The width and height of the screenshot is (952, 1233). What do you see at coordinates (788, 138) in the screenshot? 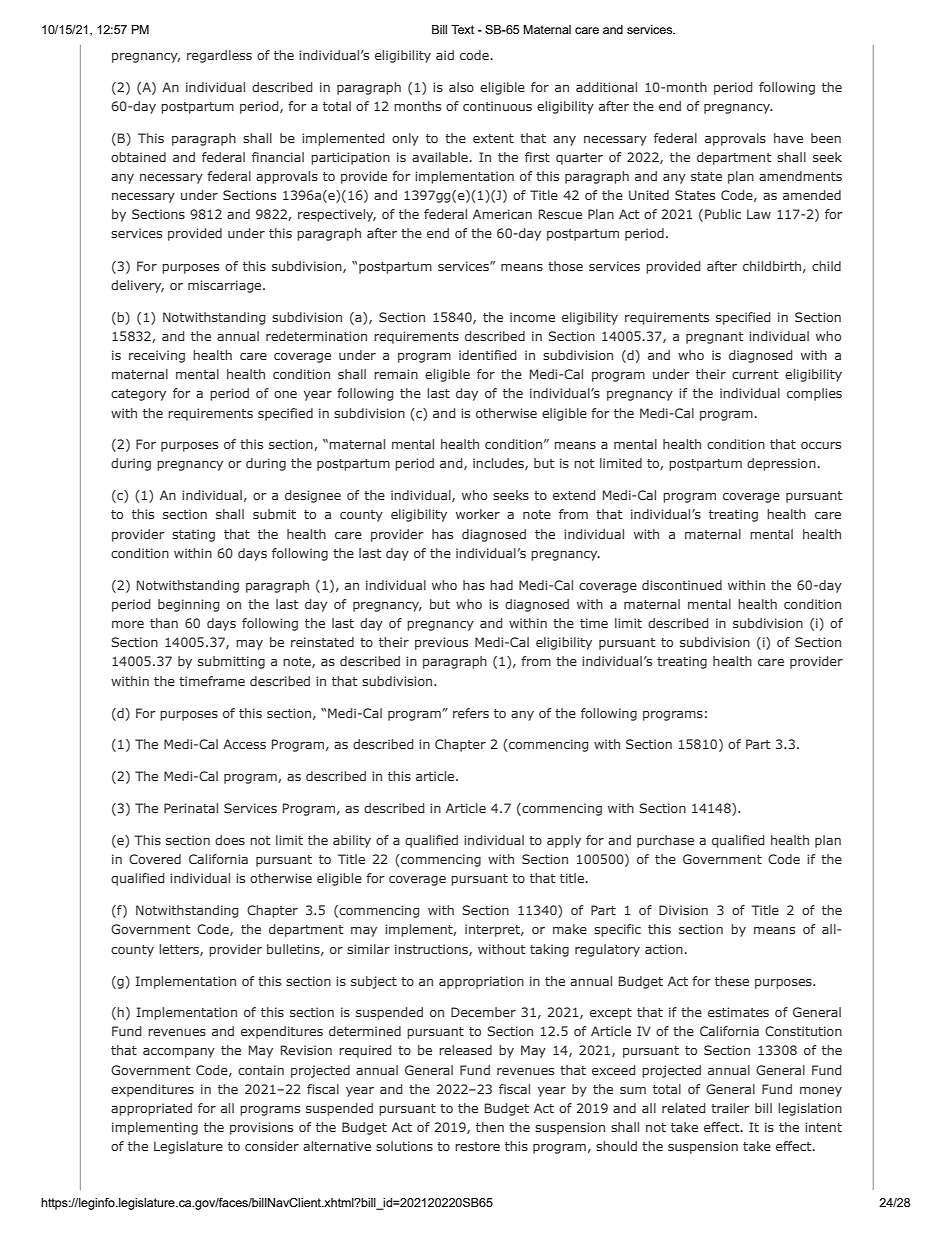
I see `have` at bounding box center [788, 138].
